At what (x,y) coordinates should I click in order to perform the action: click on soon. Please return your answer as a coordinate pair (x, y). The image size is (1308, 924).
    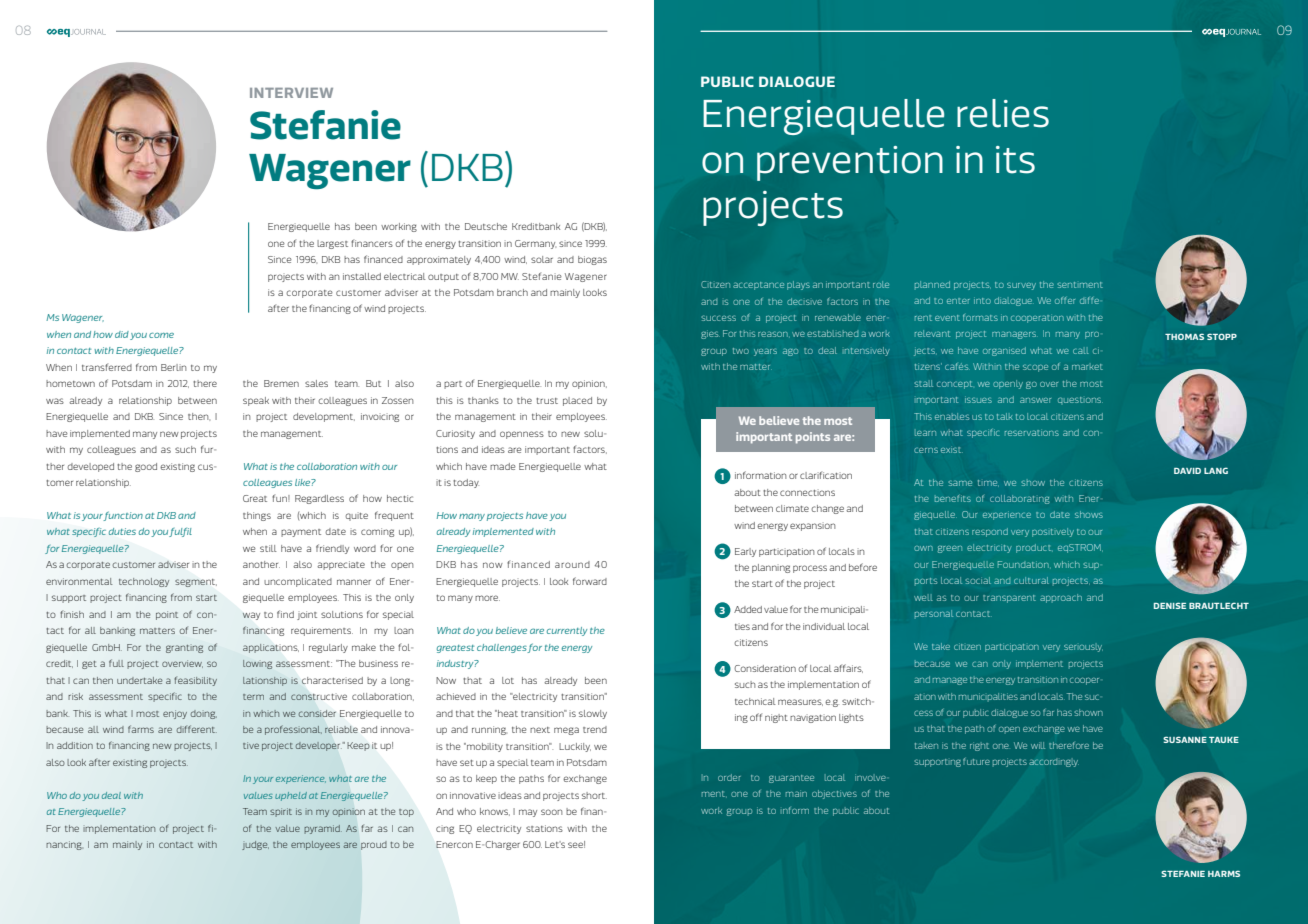
    Looking at the image, I should click on (551, 812).
